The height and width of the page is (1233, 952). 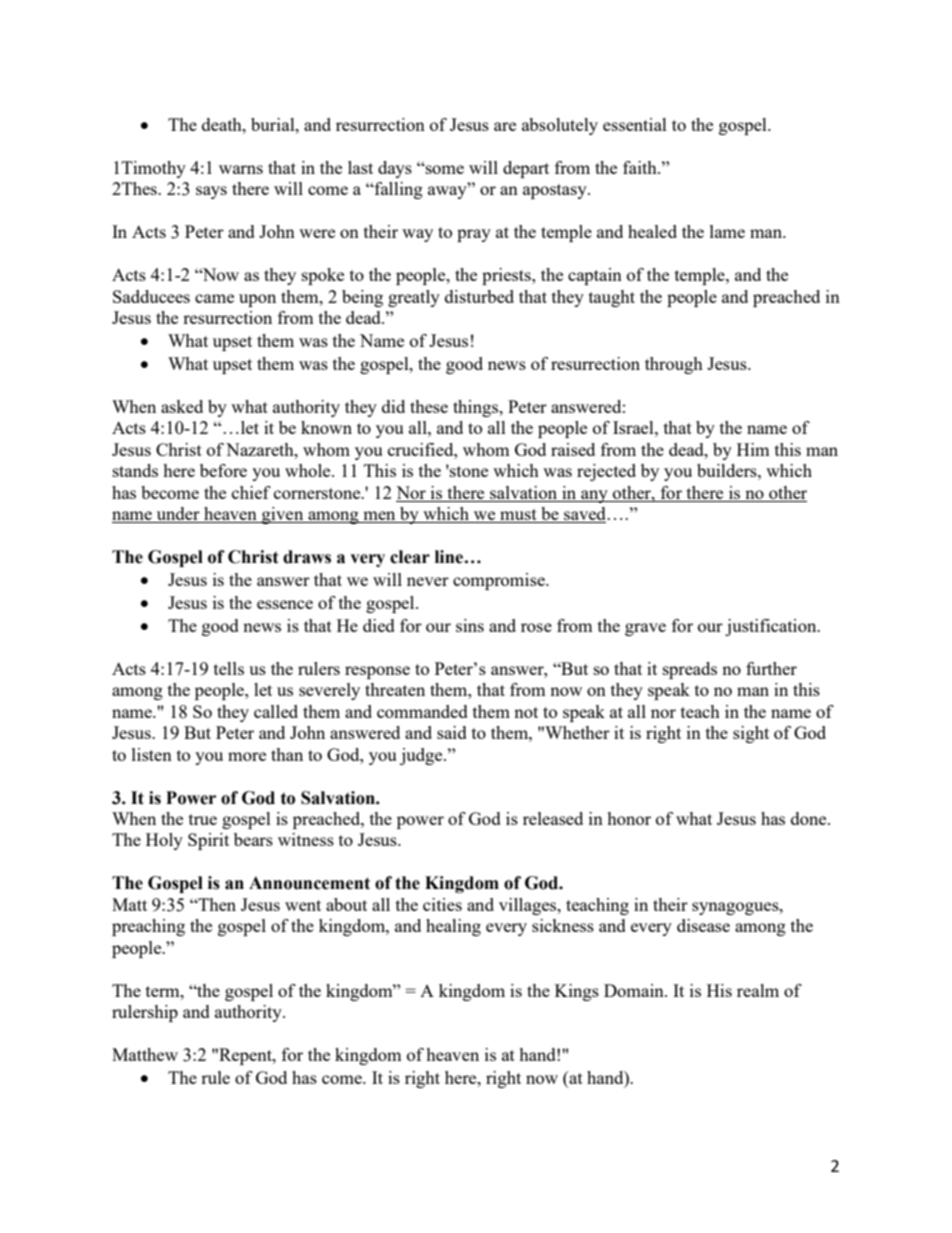 I want to click on asked, so click(x=182, y=406).
